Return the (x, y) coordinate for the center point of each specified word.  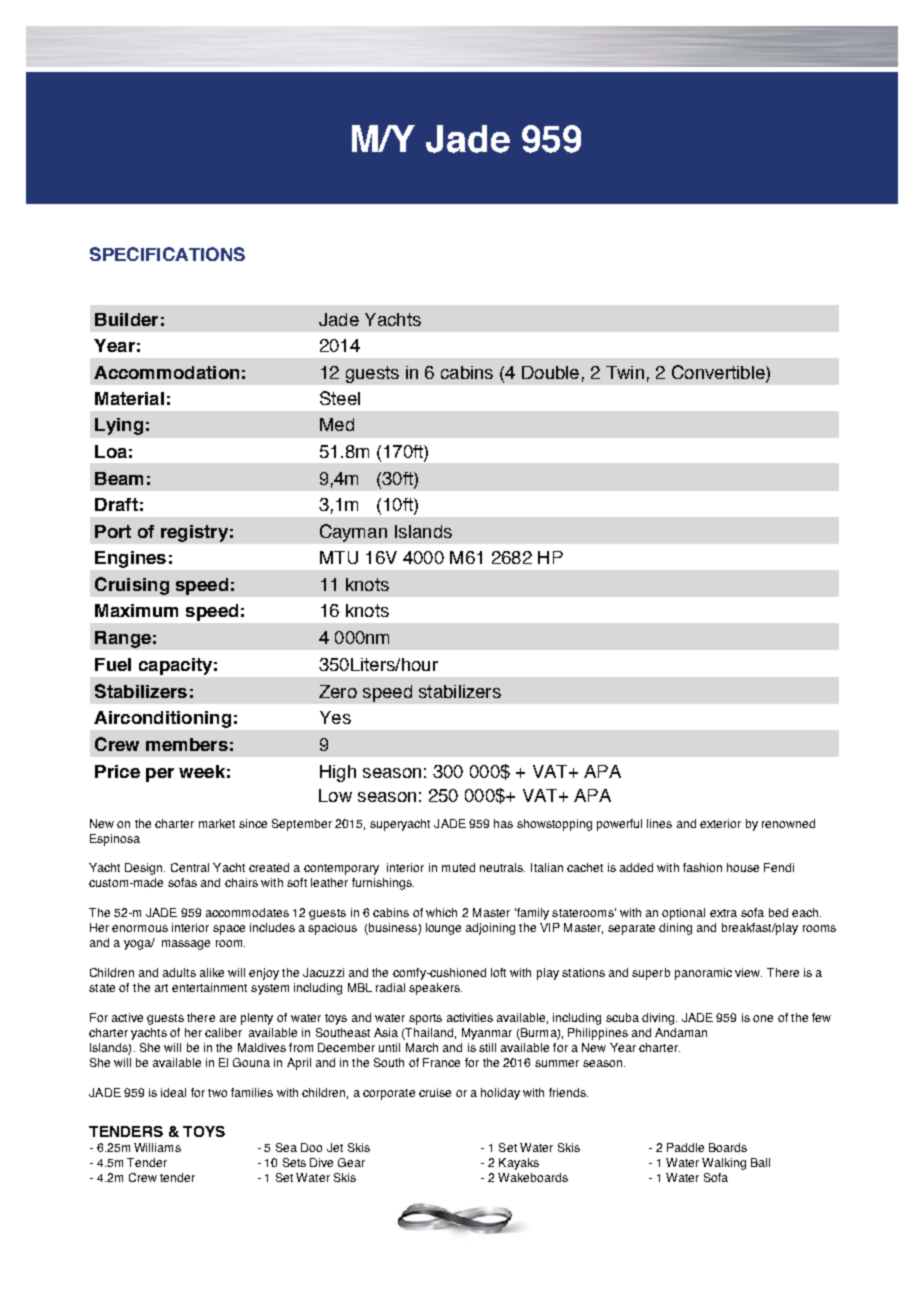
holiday (500, 1094)
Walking (724, 1164)
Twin (625, 372)
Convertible (719, 373)
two (217, 1093)
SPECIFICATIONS (167, 254)
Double (550, 372)
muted (458, 867)
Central (190, 867)
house (743, 867)
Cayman (353, 533)
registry (194, 533)
